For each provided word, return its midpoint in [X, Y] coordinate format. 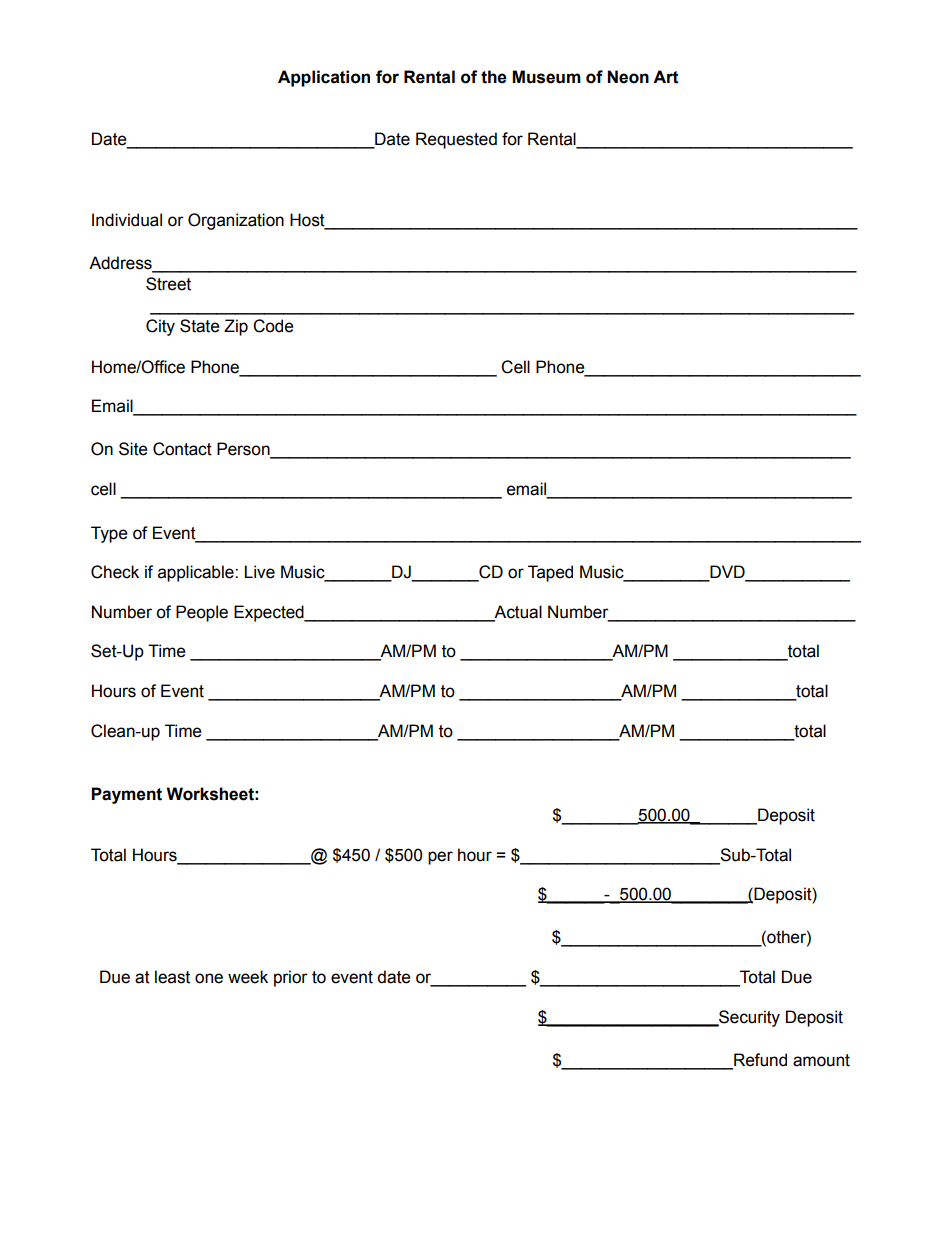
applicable [197, 573]
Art [666, 77]
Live [259, 572]
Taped [550, 573]
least [172, 977]
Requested [456, 140]
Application [324, 78]
